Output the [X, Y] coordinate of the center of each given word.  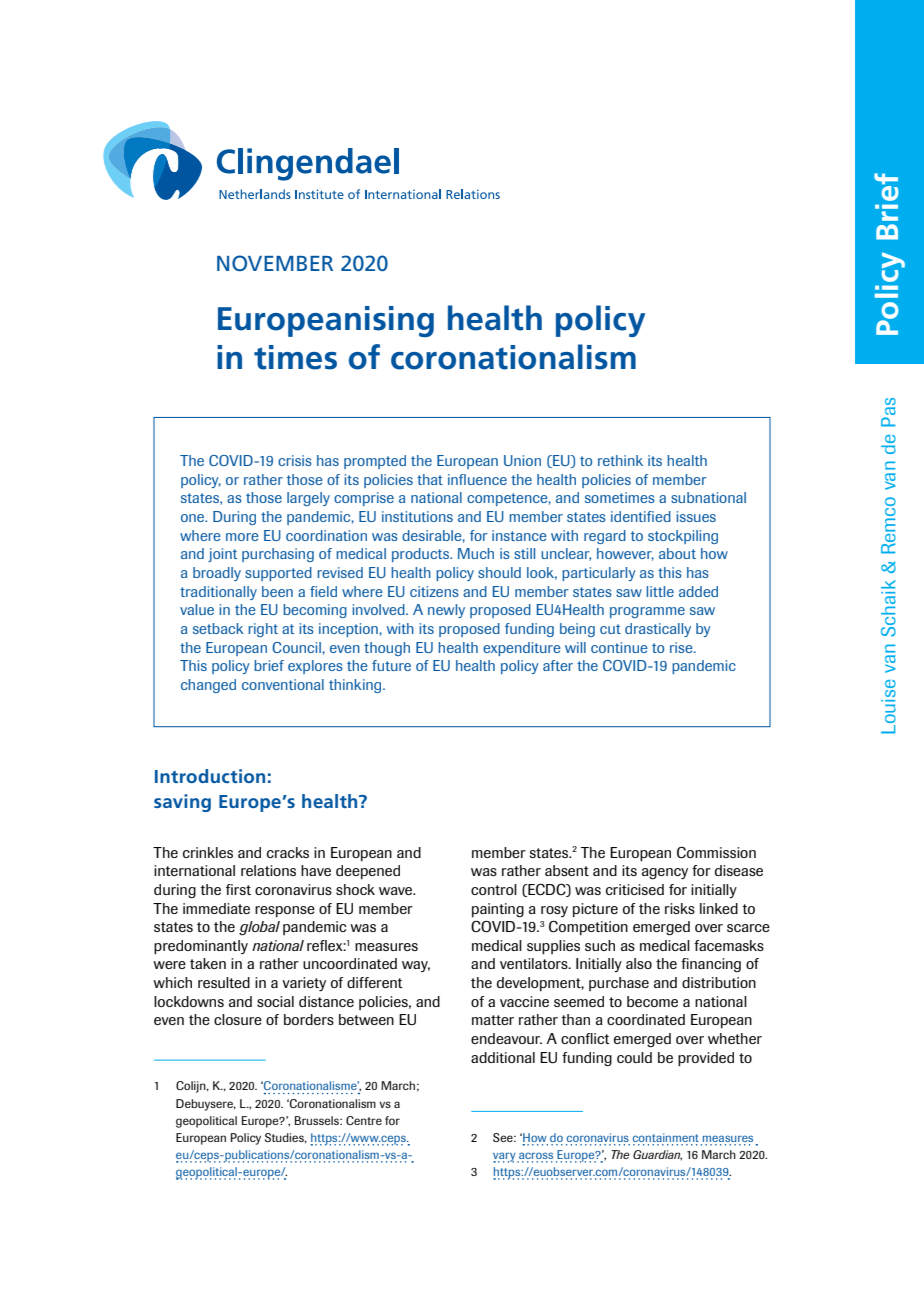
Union [522, 460]
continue [619, 647]
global [259, 928]
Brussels [318, 1120]
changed [208, 686]
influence [477, 479]
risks [680, 908]
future [391, 665]
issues [696, 516]
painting [498, 910]
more [242, 537]
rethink [620, 460]
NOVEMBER [275, 263]
